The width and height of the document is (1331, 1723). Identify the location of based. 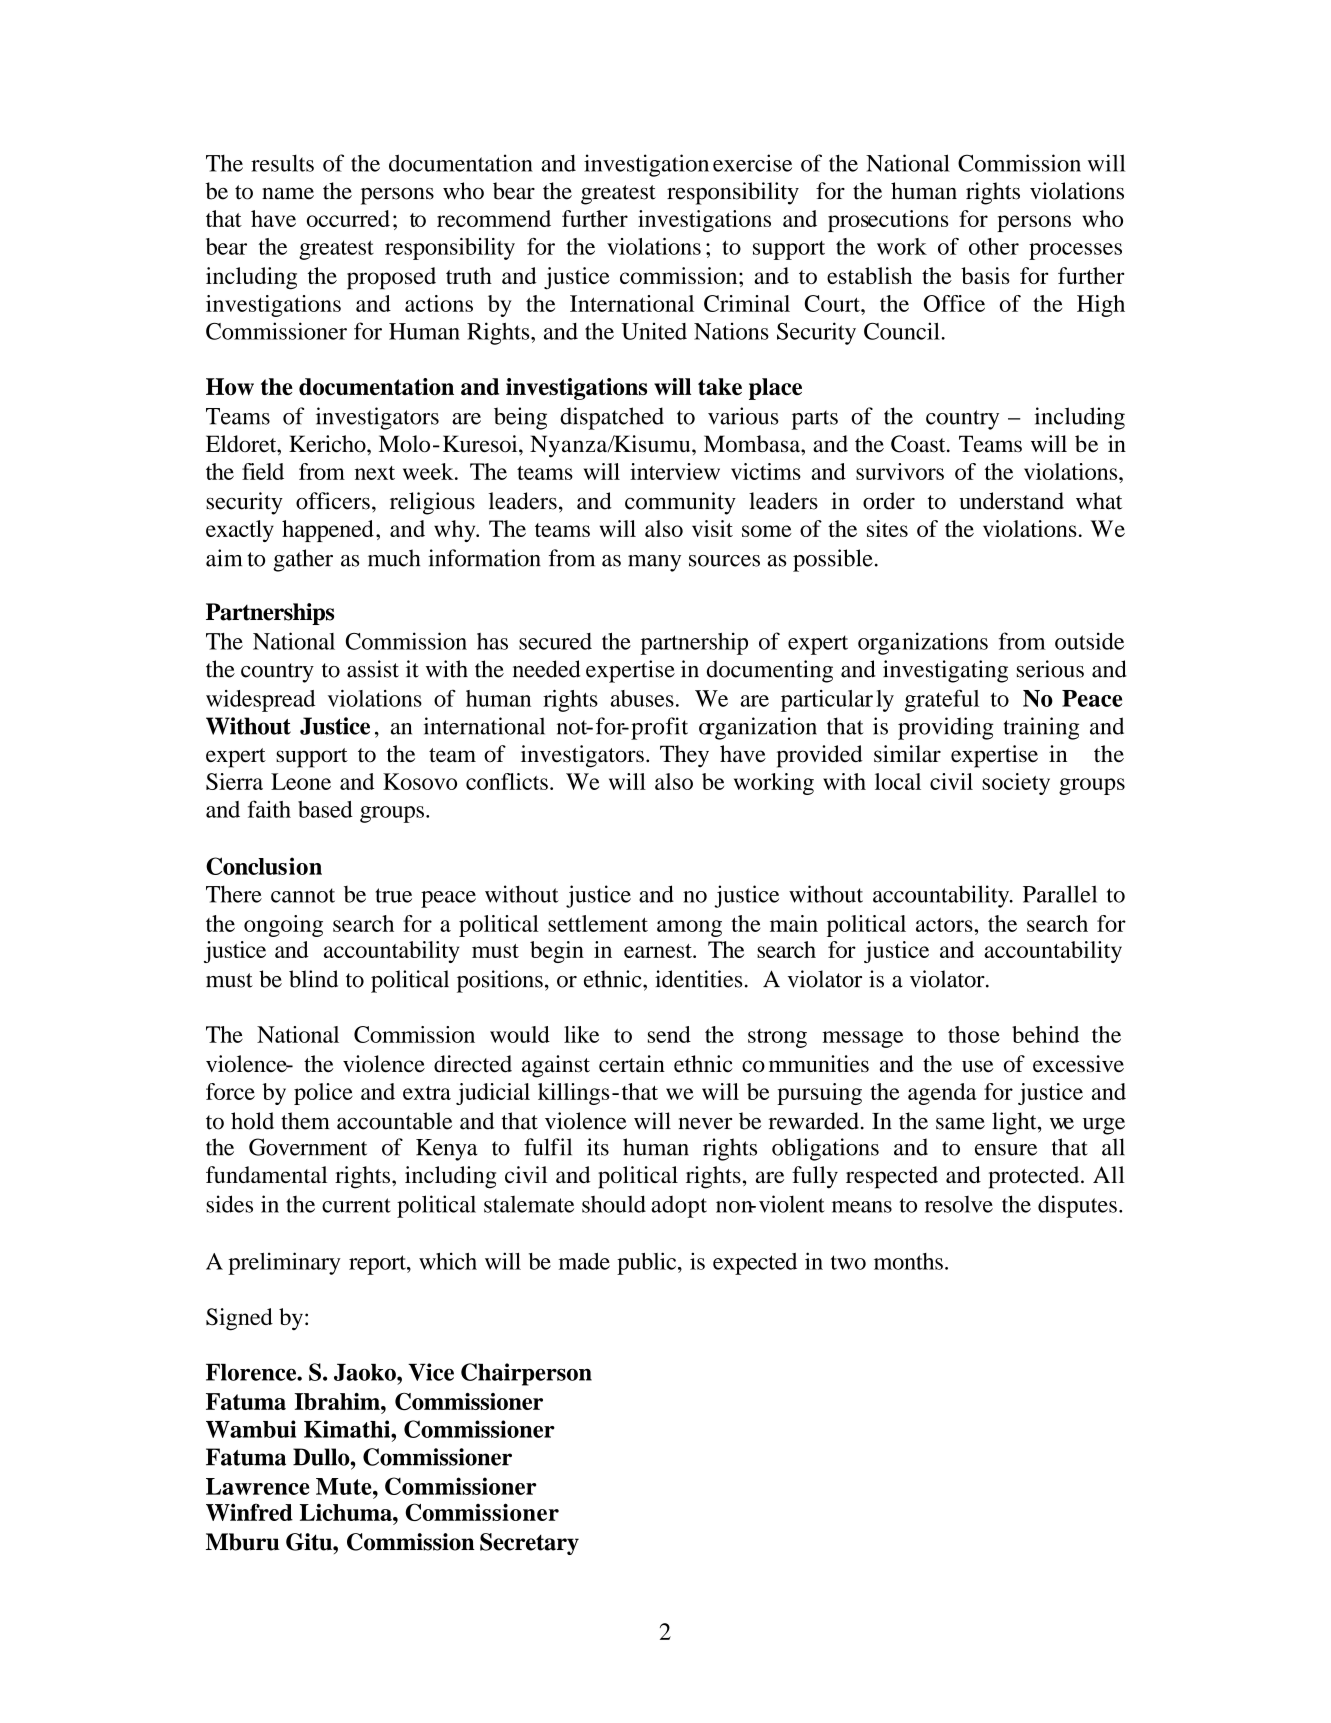
(325, 809).
